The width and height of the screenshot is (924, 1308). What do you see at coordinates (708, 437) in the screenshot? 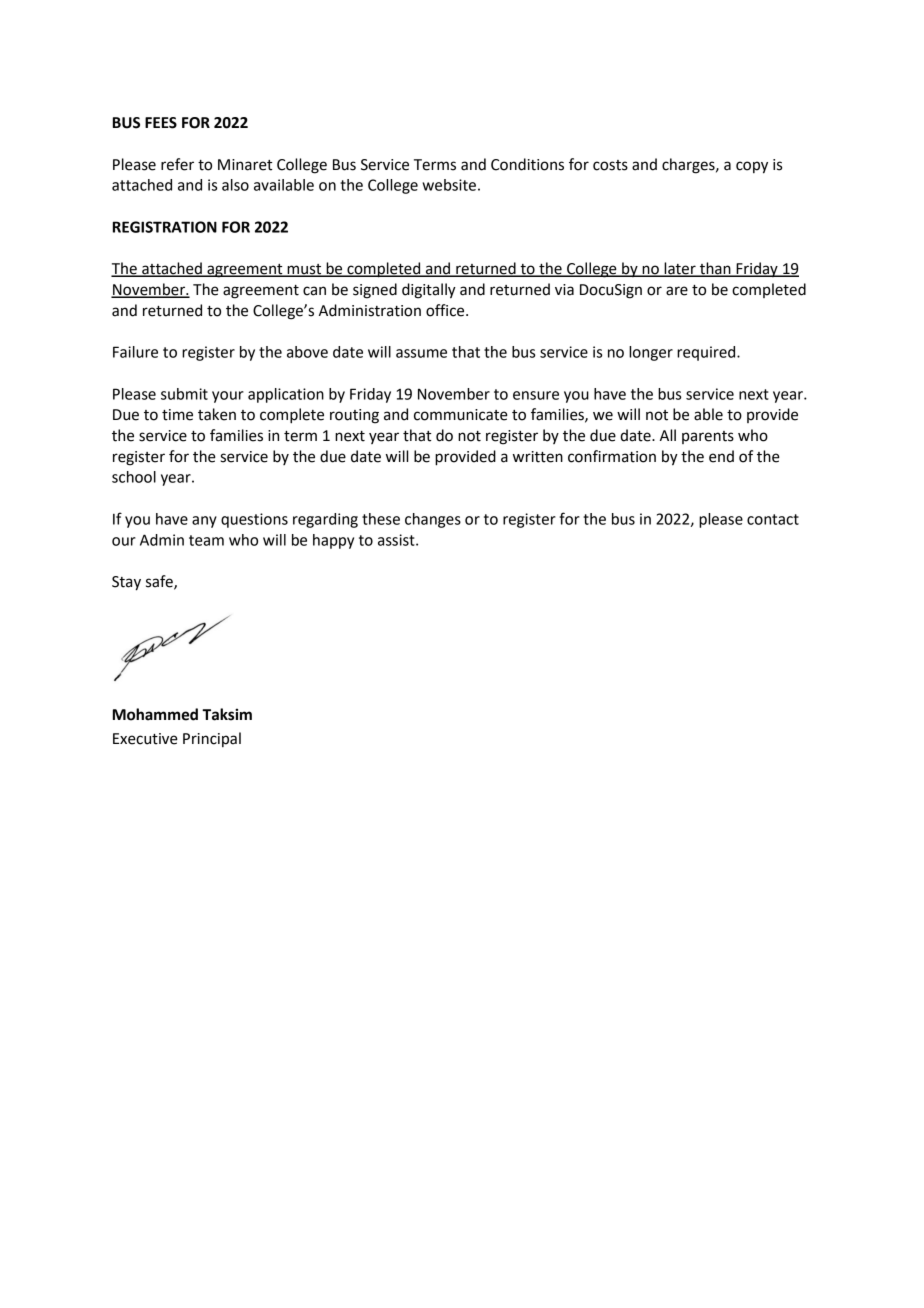
I see `parents` at bounding box center [708, 437].
